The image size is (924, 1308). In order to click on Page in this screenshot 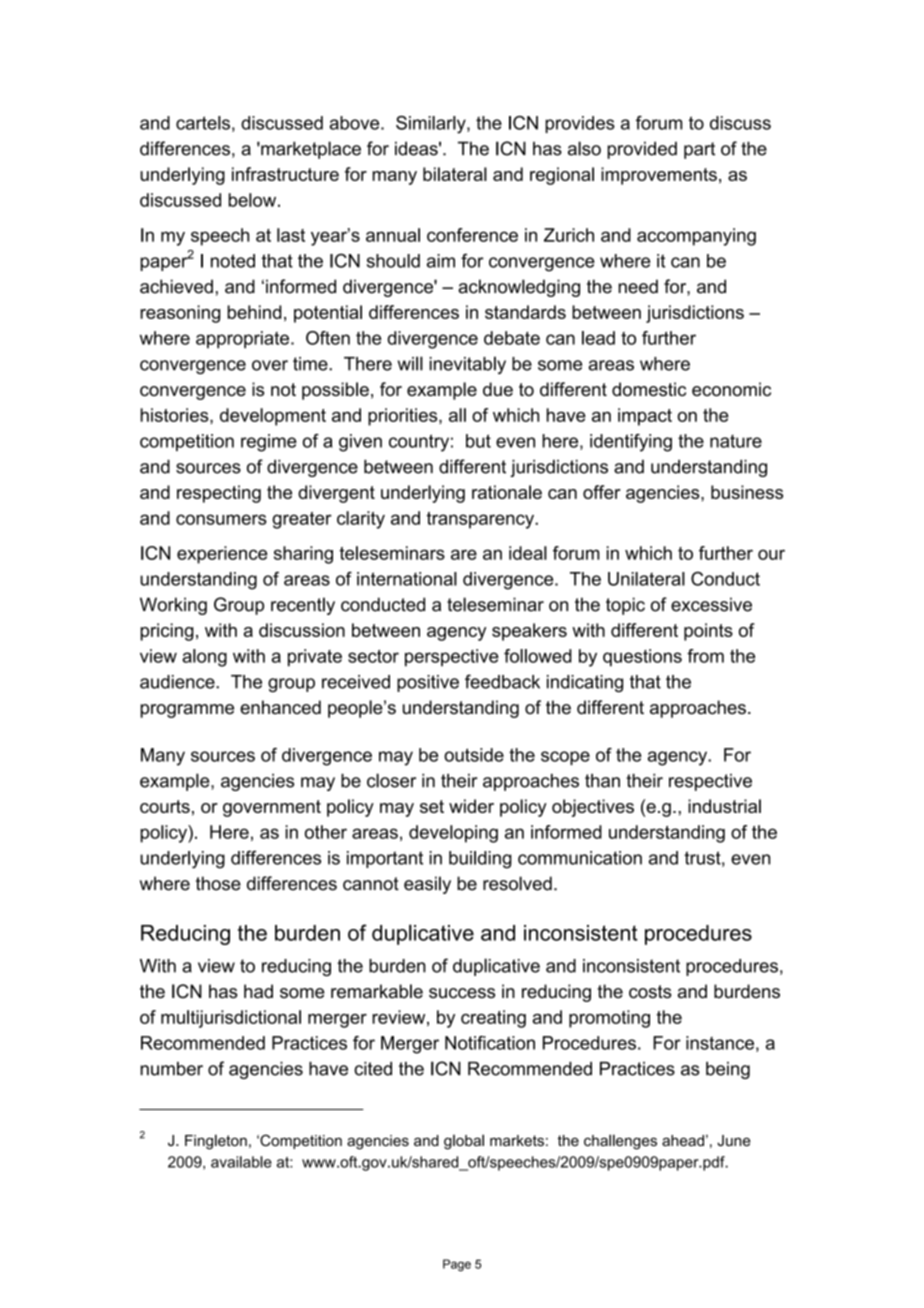, I will do `click(457, 1265)`.
